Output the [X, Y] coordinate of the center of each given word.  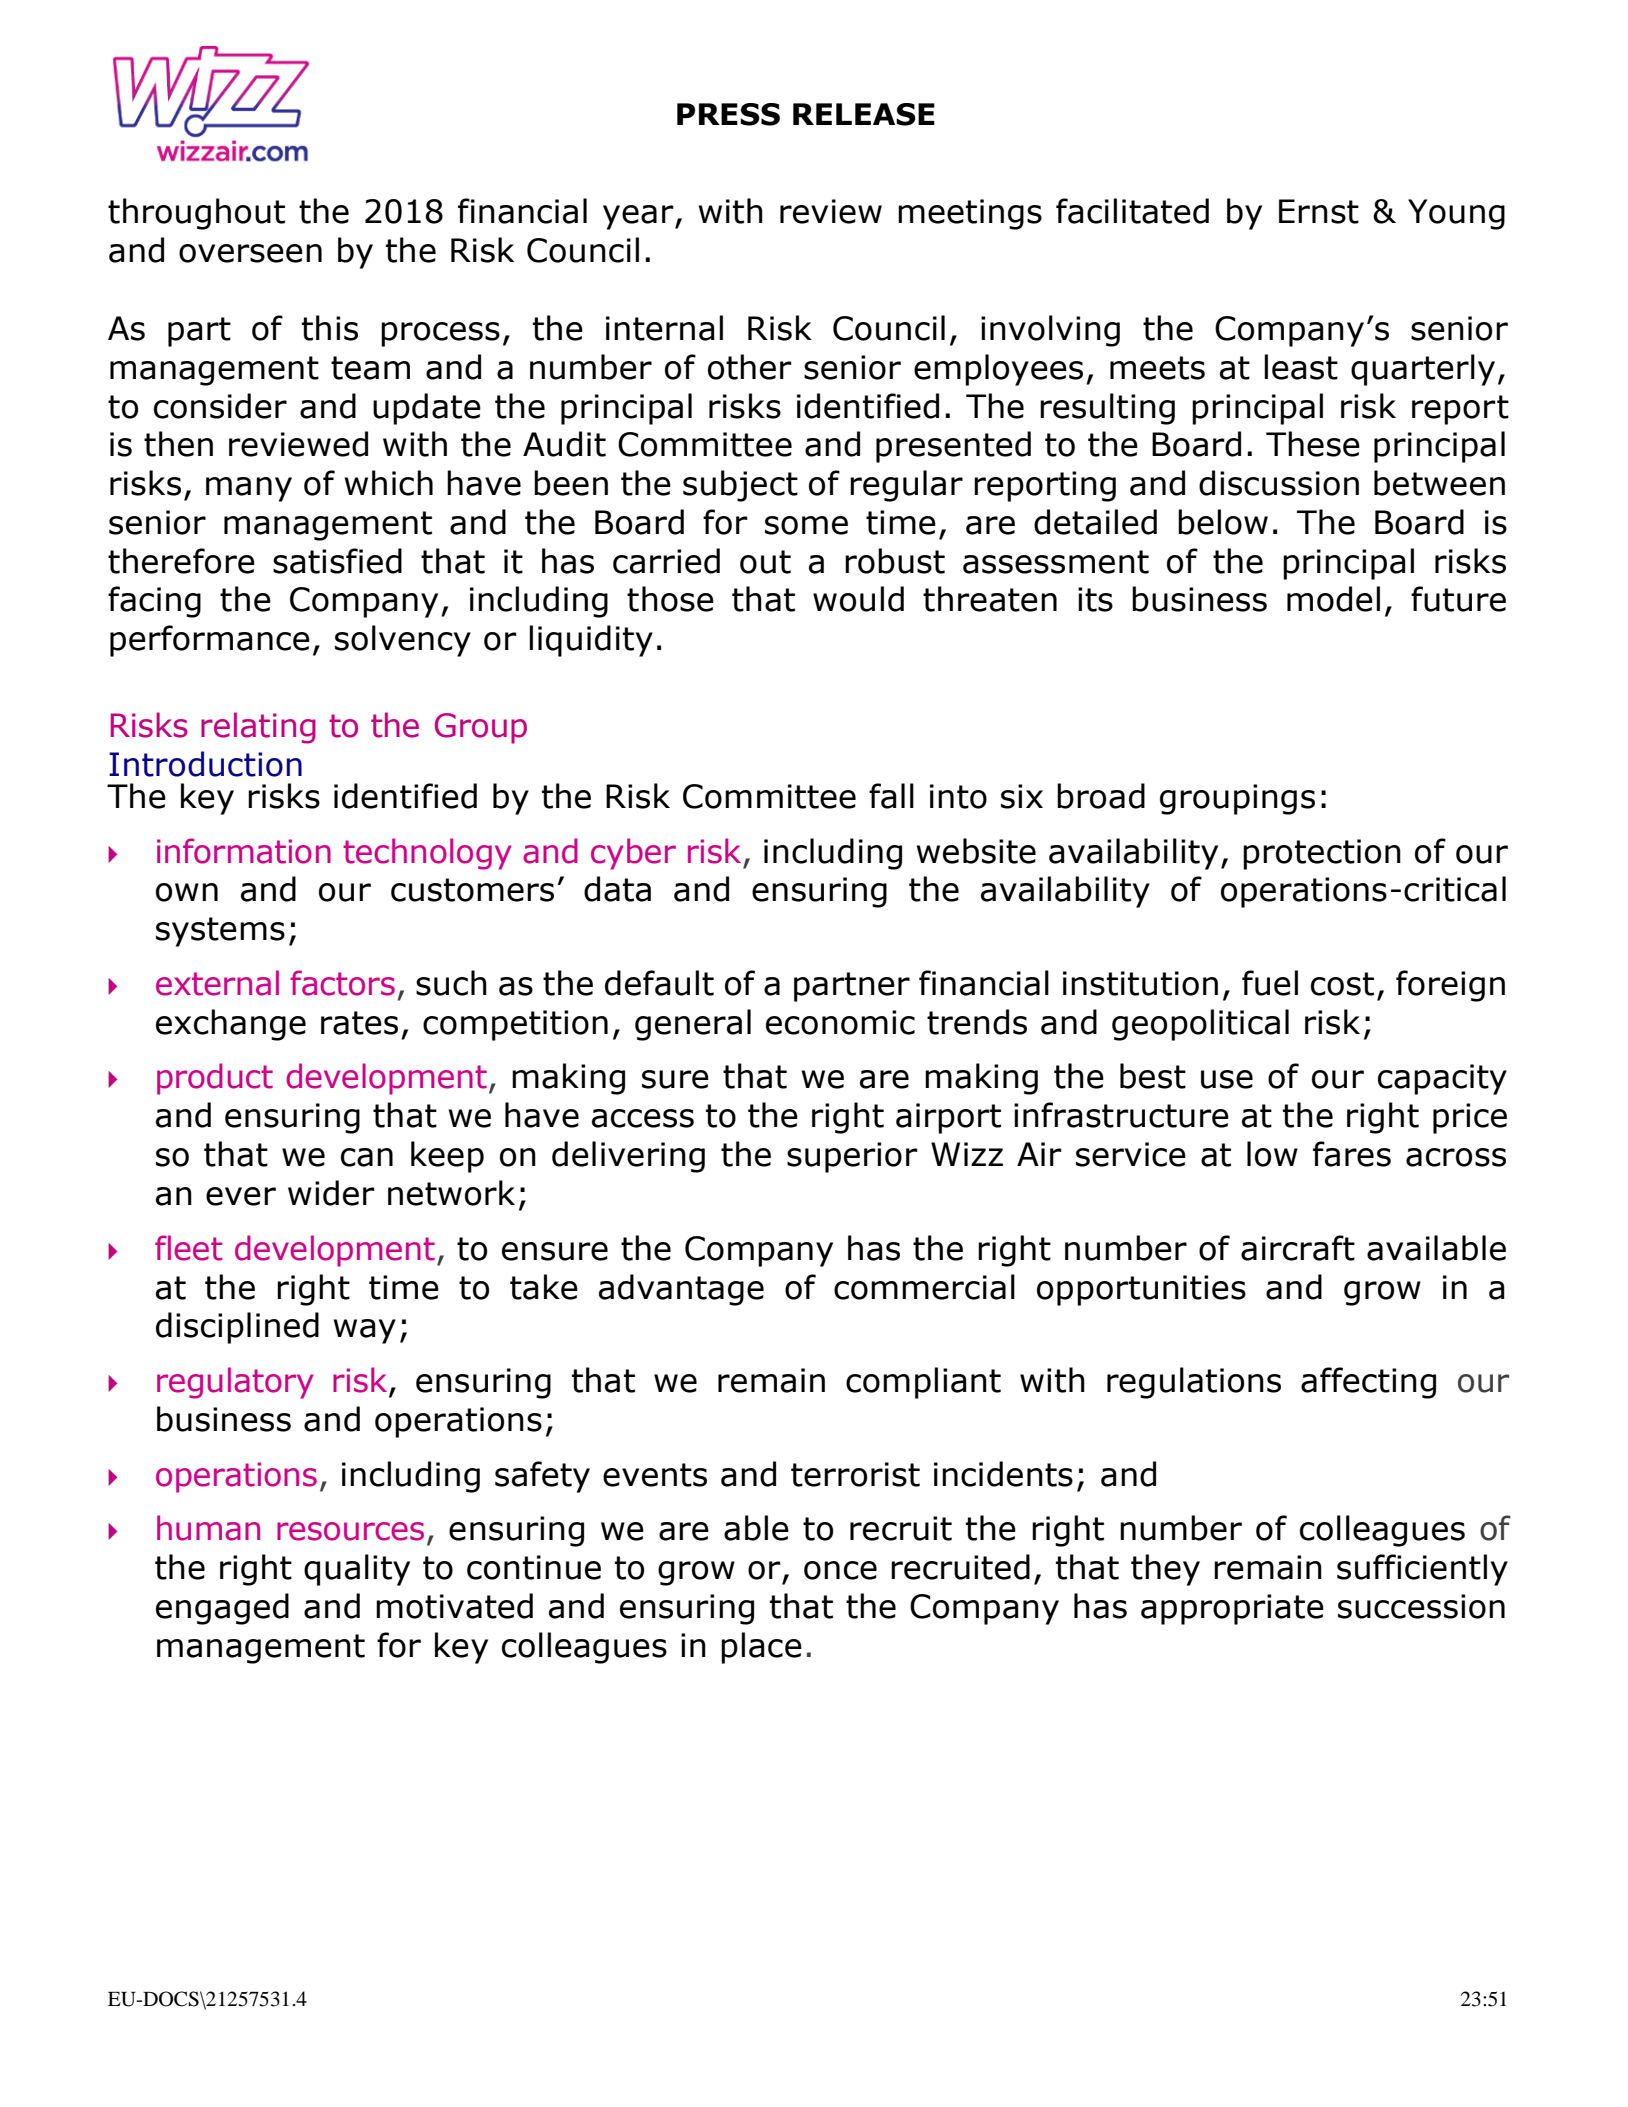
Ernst [1319, 211]
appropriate [1232, 1609]
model [1333, 599]
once [840, 1570]
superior [852, 1157]
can [367, 1157]
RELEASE [864, 114]
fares [1352, 1154]
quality [357, 1570]
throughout [196, 214]
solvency [403, 641]
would [858, 599]
